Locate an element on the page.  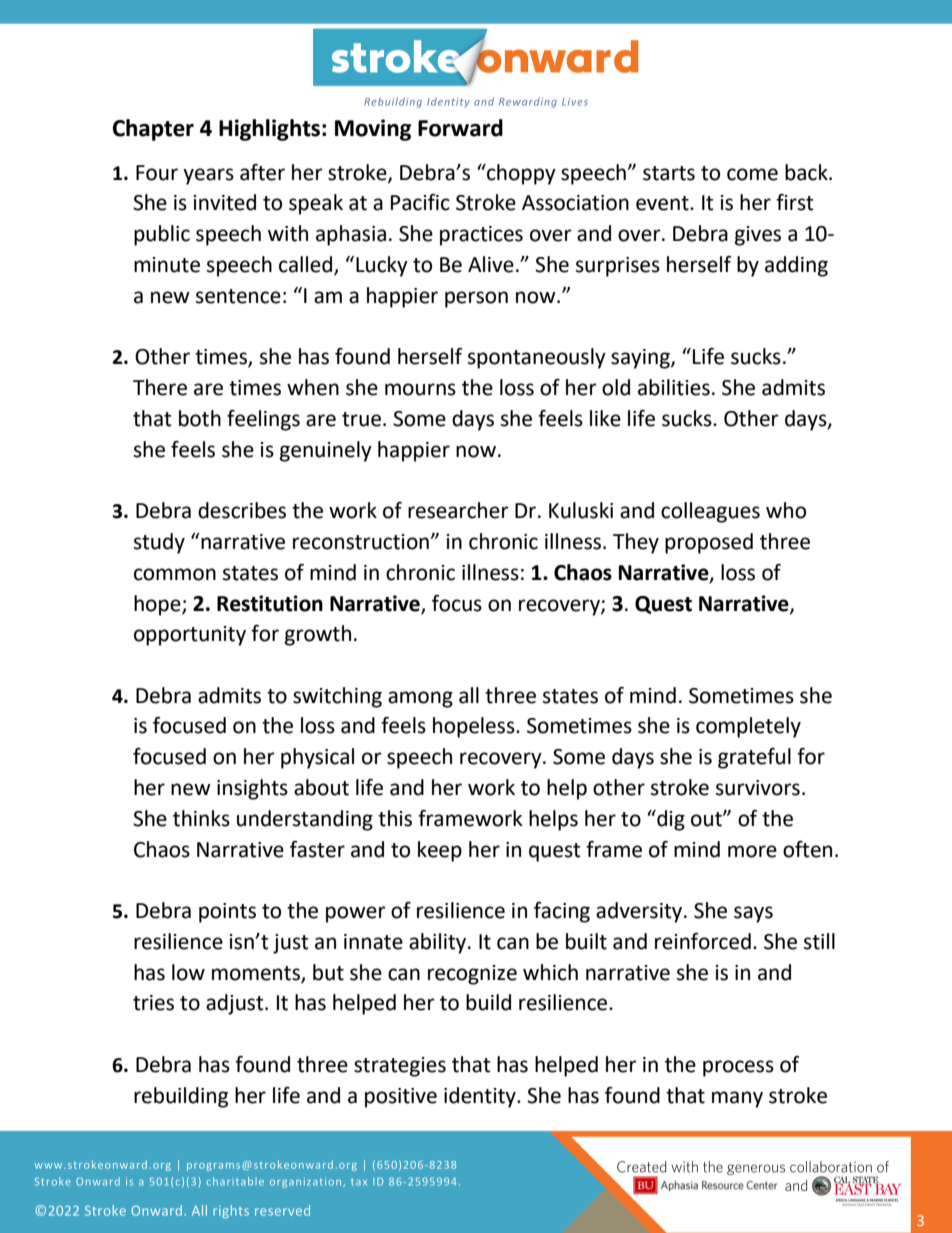
among is located at coordinates (420, 699).
